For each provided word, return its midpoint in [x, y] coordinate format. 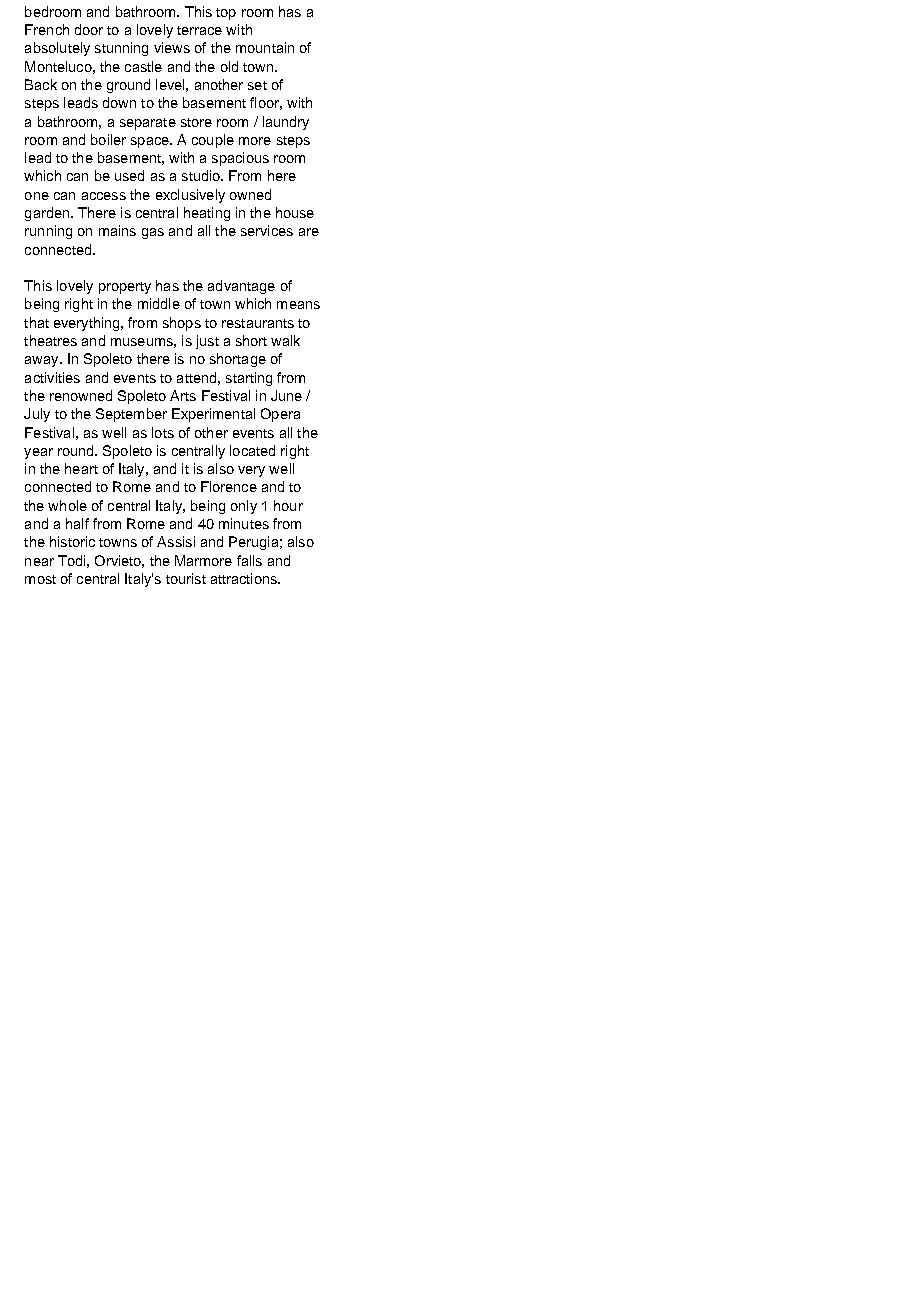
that [36, 322]
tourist [186, 578]
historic [72, 541]
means [298, 305]
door [89, 29]
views [172, 47]
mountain [265, 47]
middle [159, 303]
